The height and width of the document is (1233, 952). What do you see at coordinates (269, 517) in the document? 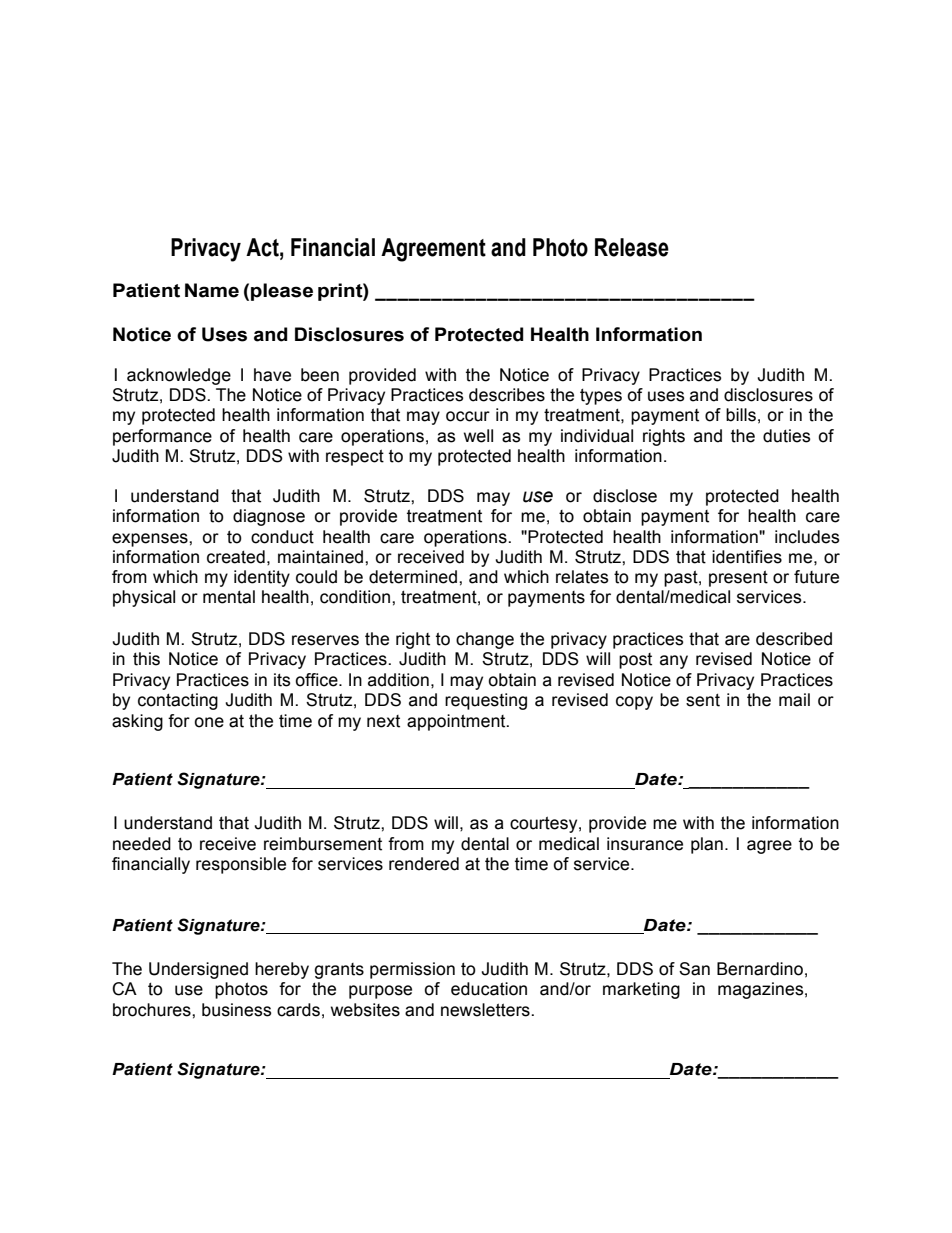
I see `diagnose` at bounding box center [269, 517].
